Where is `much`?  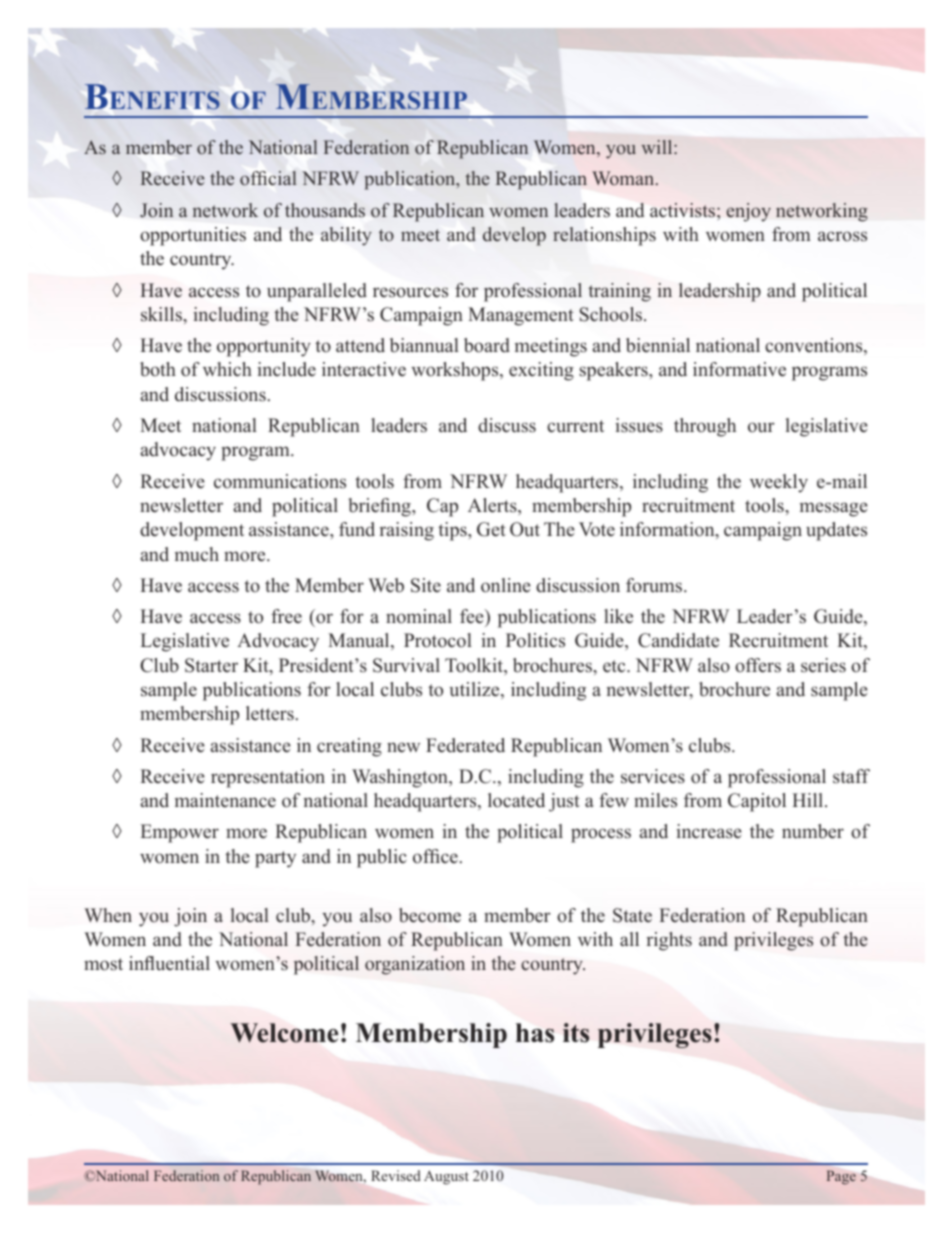 much is located at coordinates (197, 554).
